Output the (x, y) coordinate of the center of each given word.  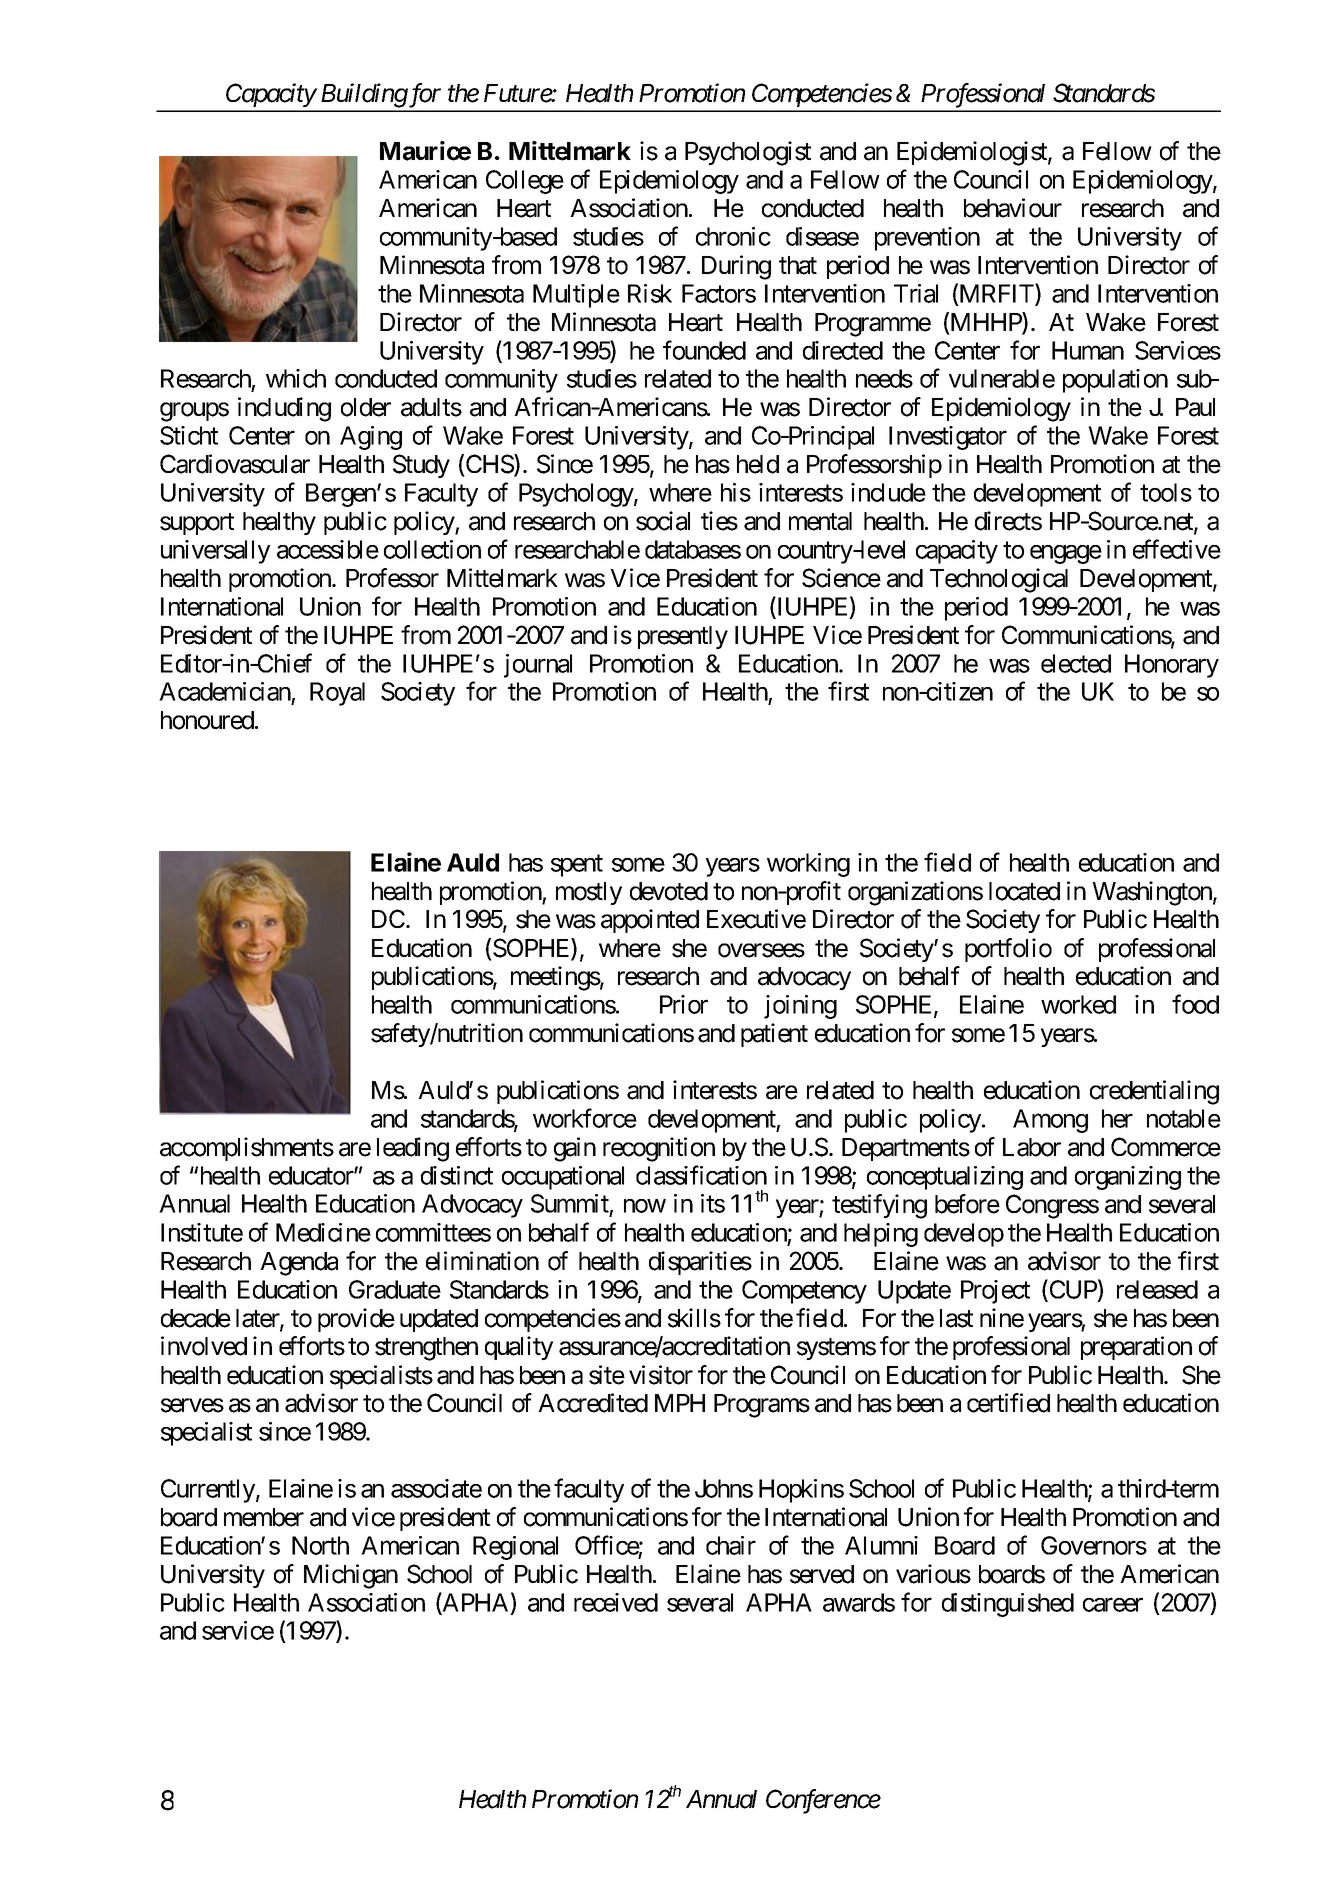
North (320, 1545)
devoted (669, 891)
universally (215, 552)
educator (312, 1175)
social (663, 521)
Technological (999, 580)
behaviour (1013, 208)
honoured (207, 720)
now (645, 1206)
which (296, 378)
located (1024, 891)
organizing (1128, 1178)
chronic (733, 236)
